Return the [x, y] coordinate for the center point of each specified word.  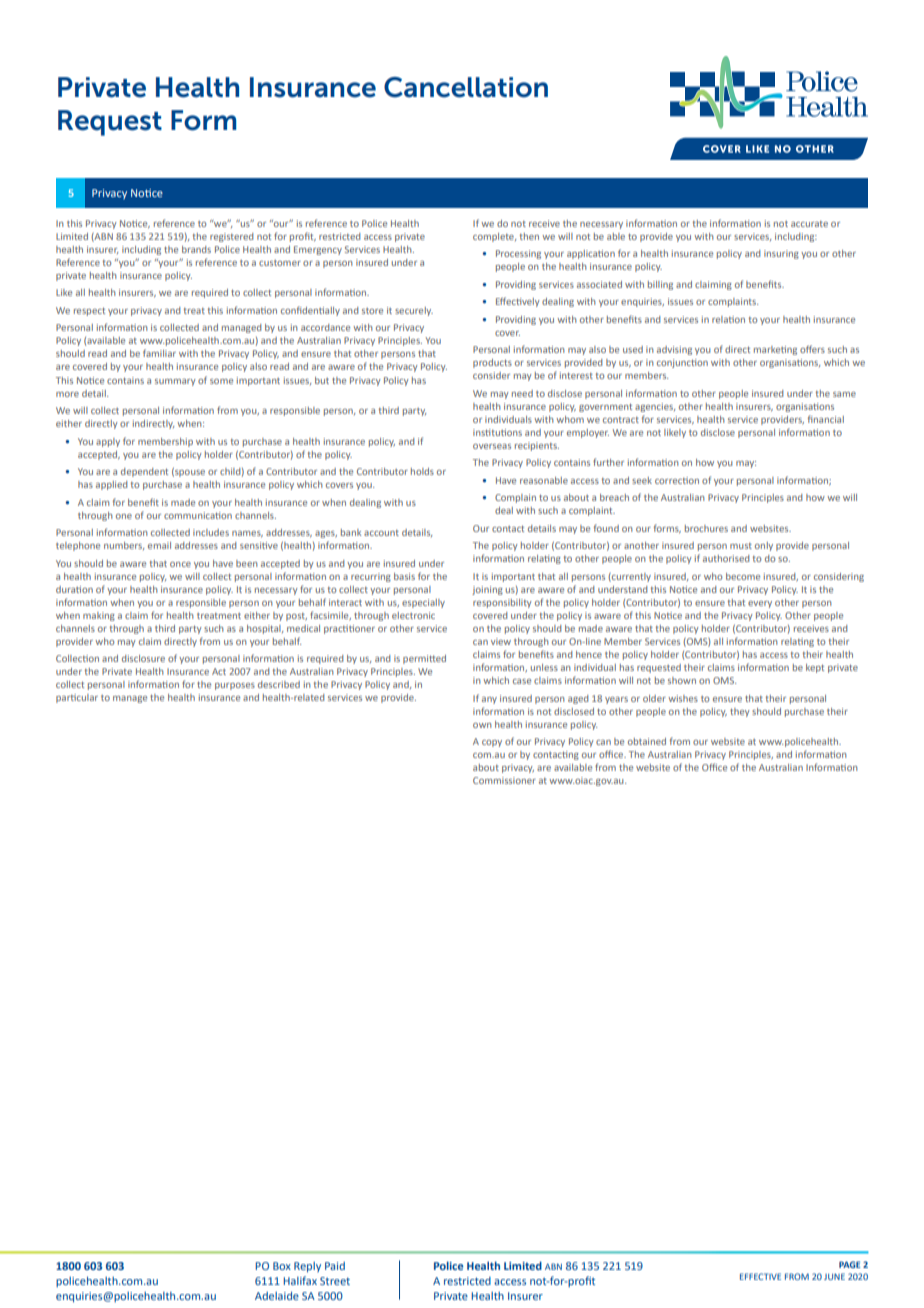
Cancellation [466, 87]
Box [282, 1266]
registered [231, 237]
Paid [335, 1266]
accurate [809, 224]
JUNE [834, 1276]
